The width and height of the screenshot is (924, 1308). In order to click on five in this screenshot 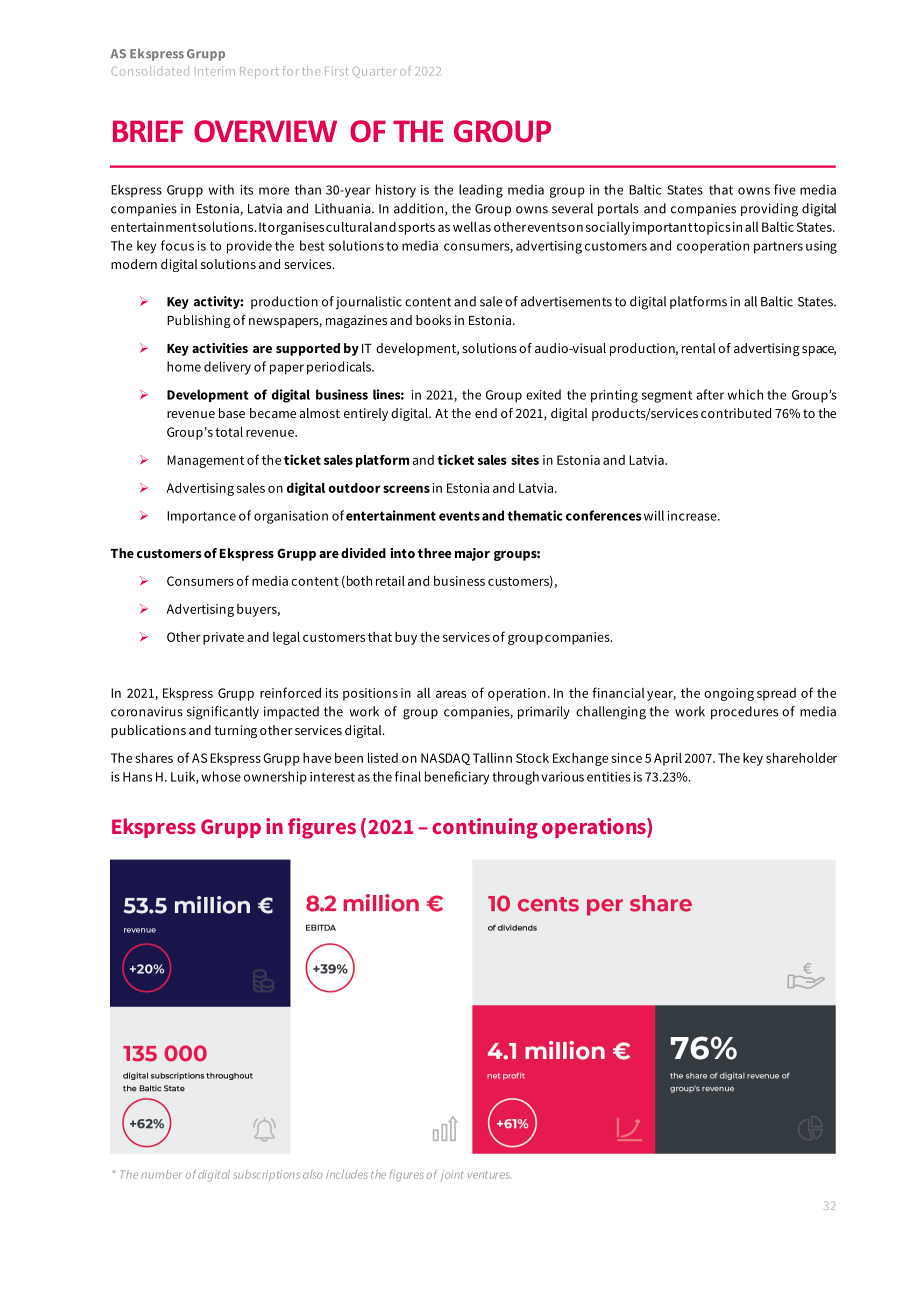, I will do `click(785, 189)`.
